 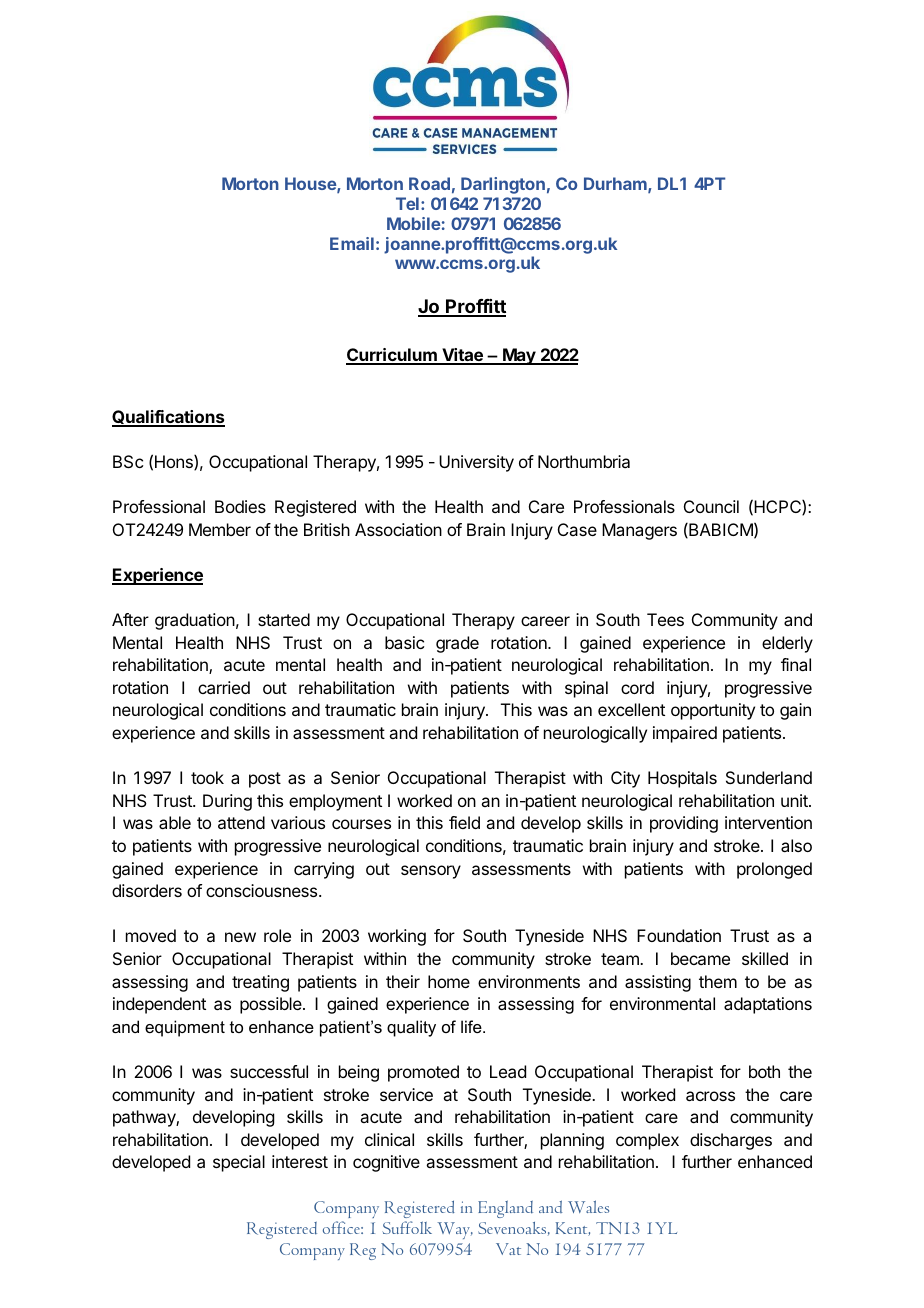 I want to click on May, so click(x=519, y=356).
